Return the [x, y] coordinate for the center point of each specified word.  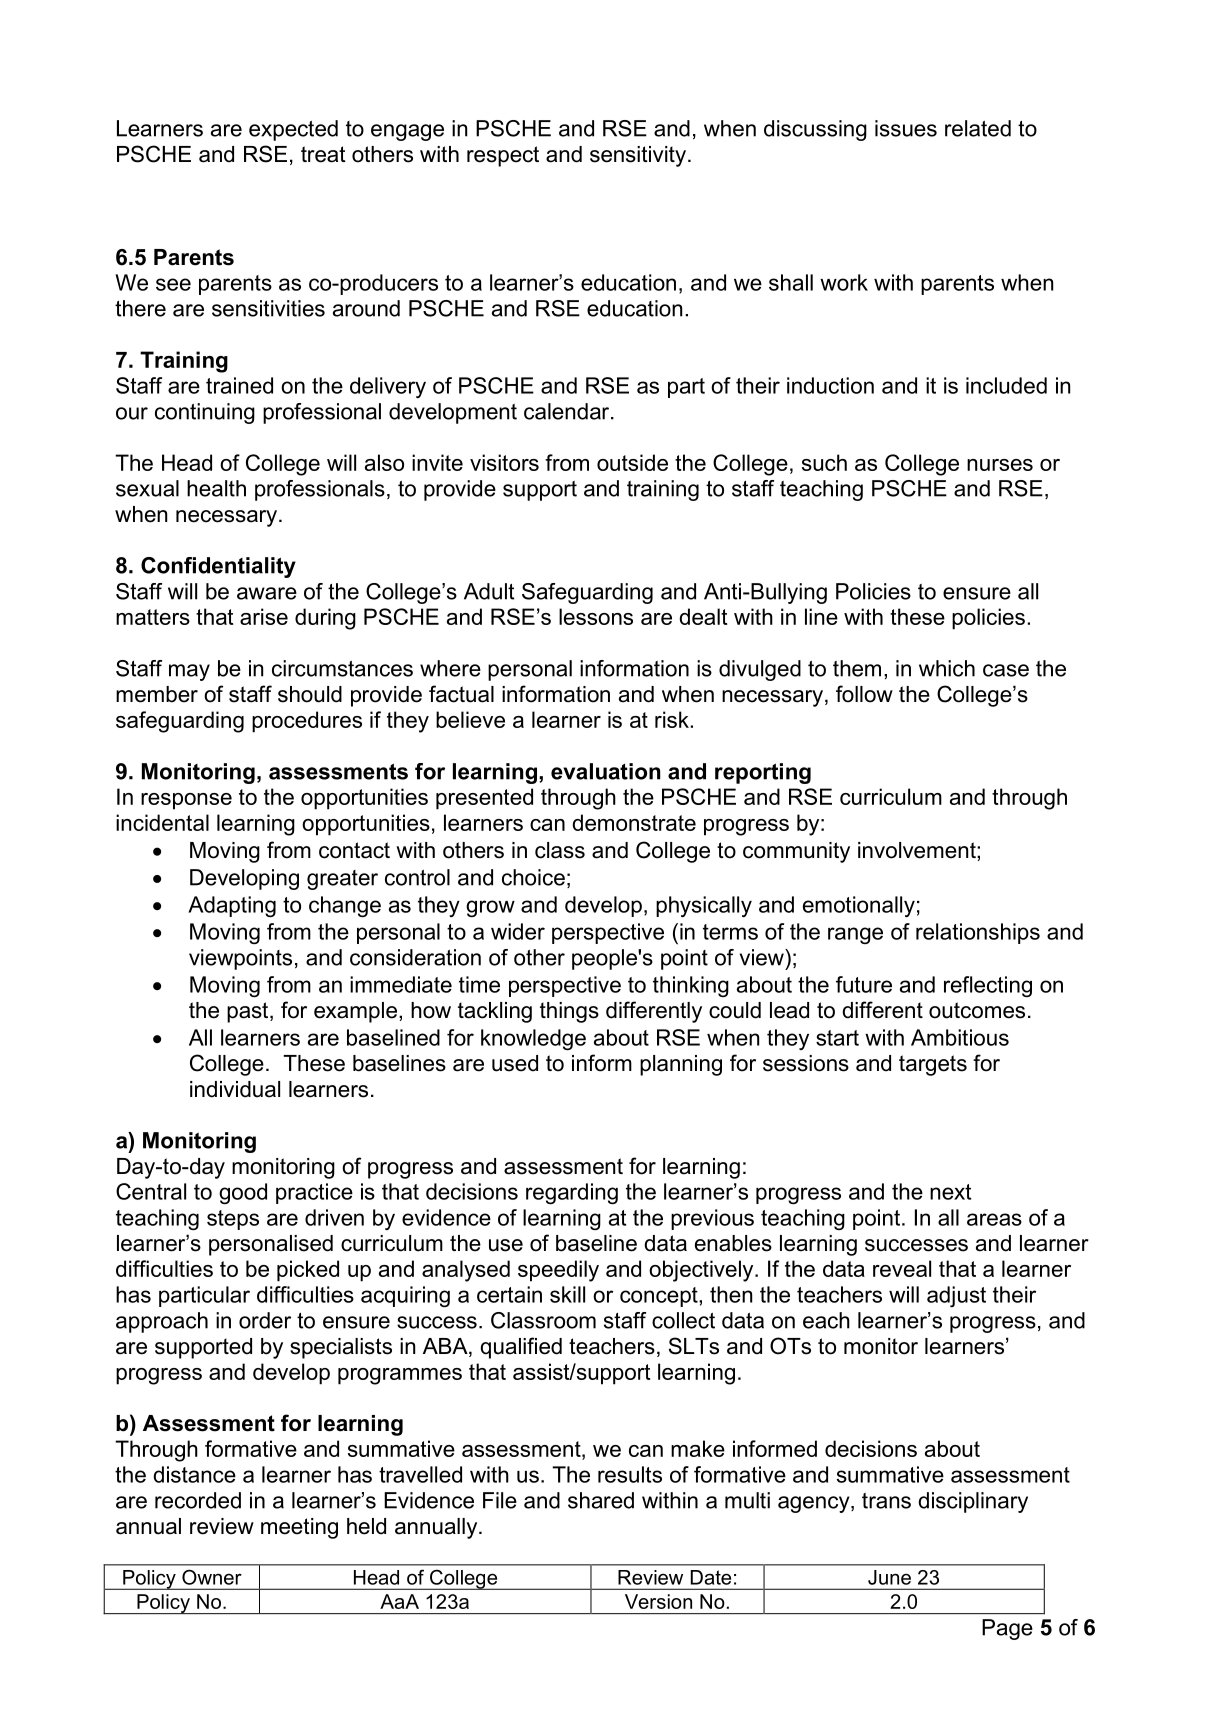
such [824, 462]
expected [293, 130]
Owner [212, 1577]
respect [503, 156]
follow [864, 694]
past [249, 1012]
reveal [902, 1268]
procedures [307, 722]
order [265, 1320]
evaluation [606, 771]
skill [567, 1294]
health [216, 488]
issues [906, 128]
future [864, 984]
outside [632, 462]
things [569, 1012]
